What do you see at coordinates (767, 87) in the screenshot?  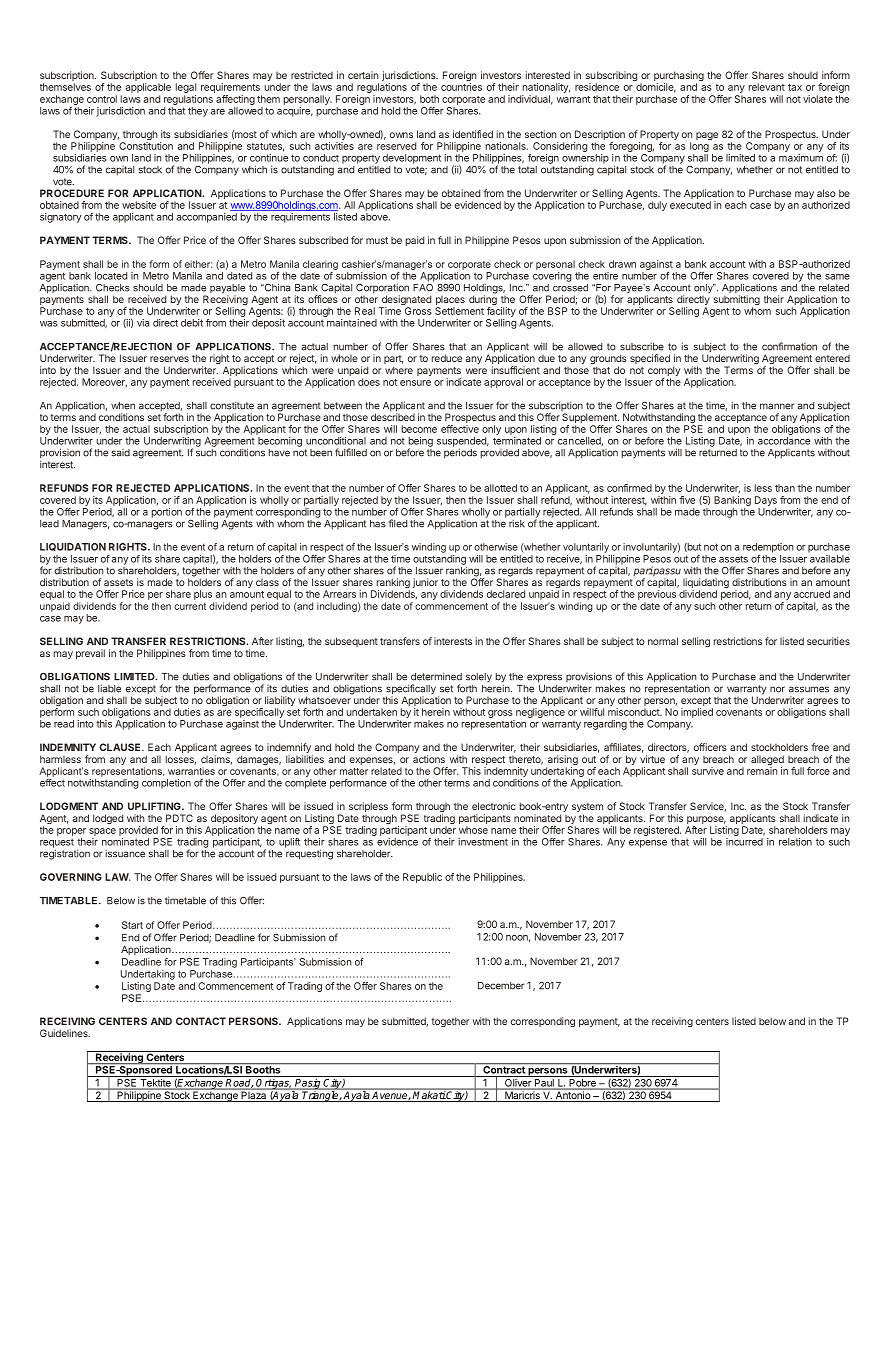 I see `relevant` at bounding box center [767, 87].
